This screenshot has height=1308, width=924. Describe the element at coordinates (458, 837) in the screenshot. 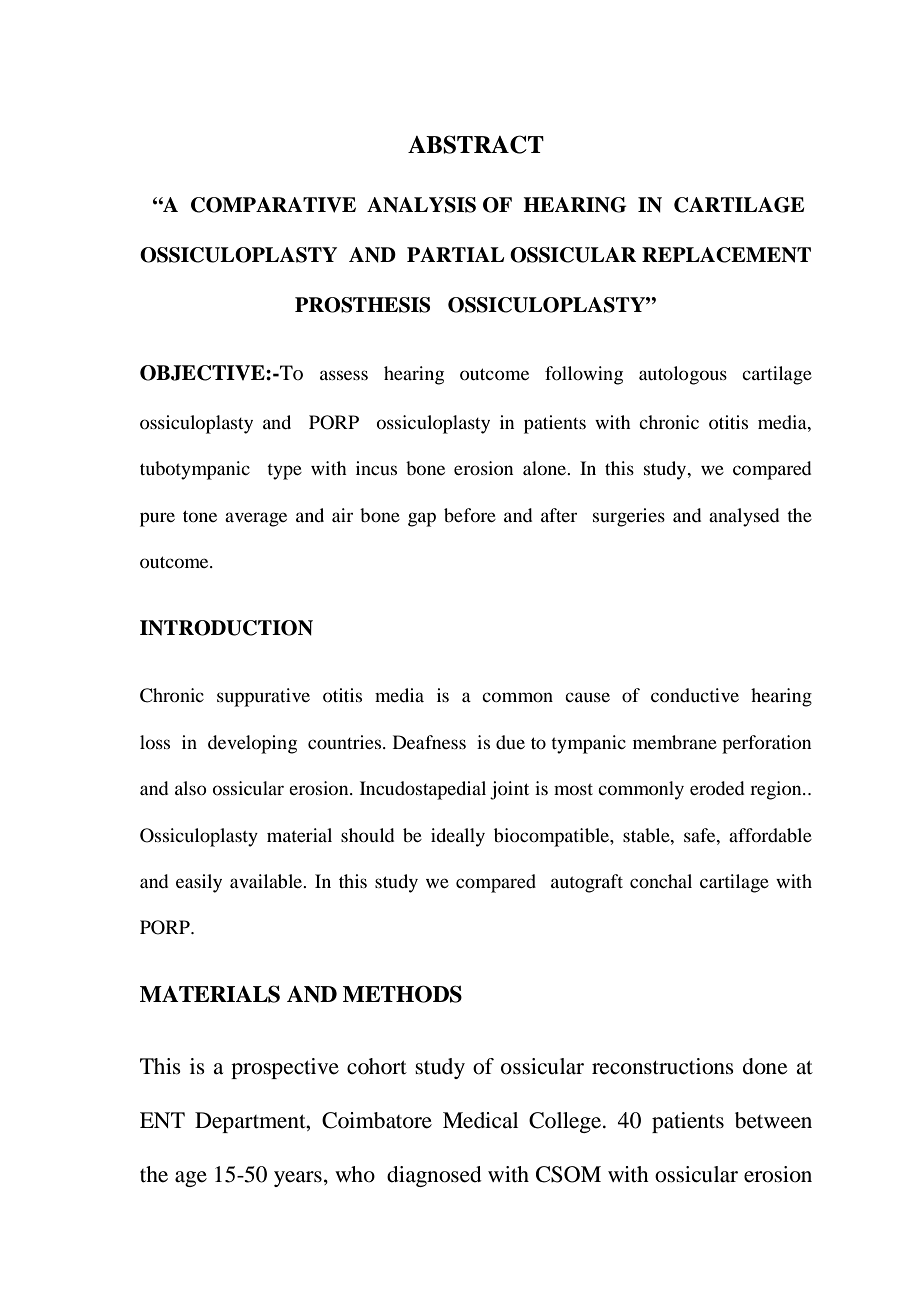

I see `ideally` at that location.
